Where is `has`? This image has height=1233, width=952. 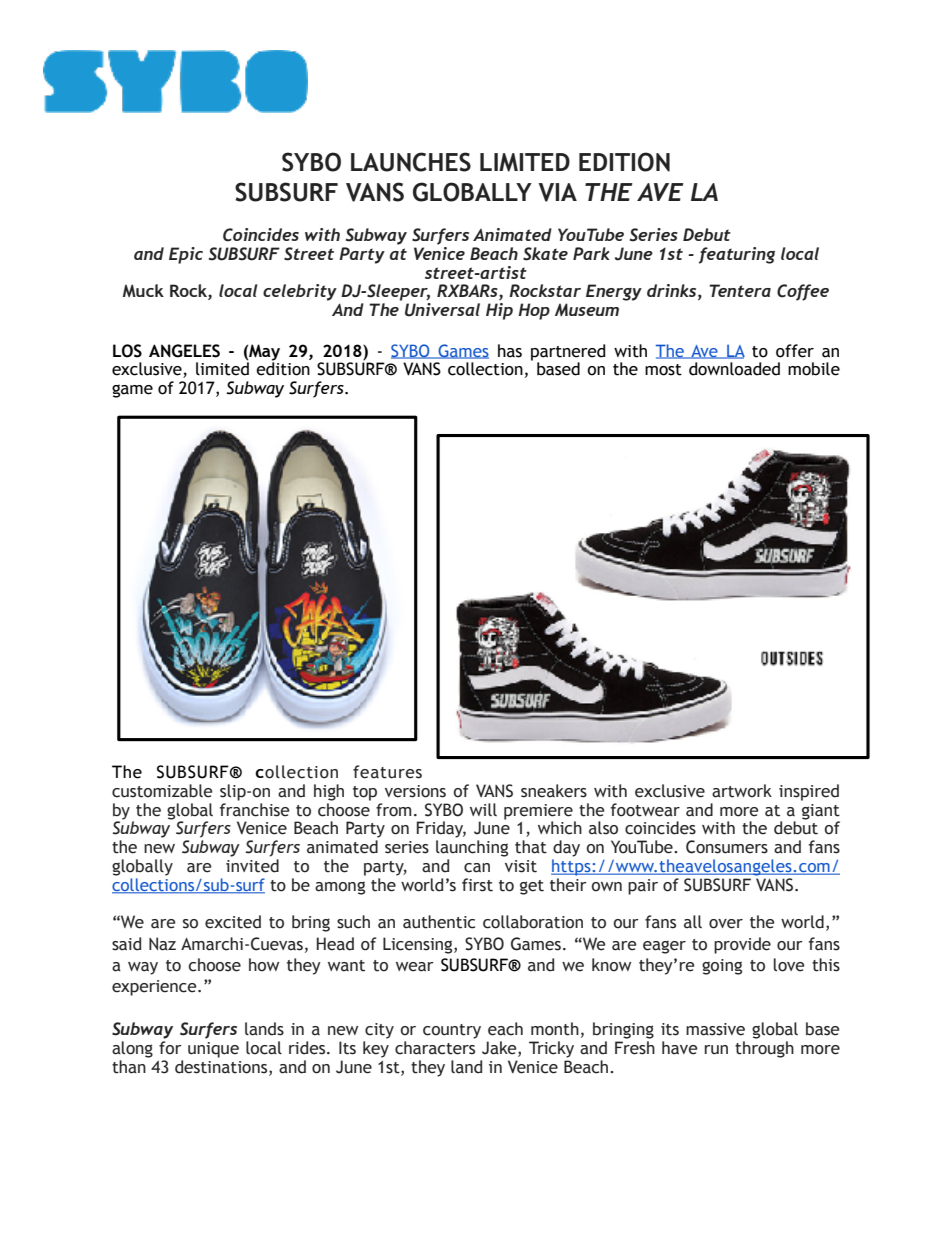 has is located at coordinates (510, 351).
